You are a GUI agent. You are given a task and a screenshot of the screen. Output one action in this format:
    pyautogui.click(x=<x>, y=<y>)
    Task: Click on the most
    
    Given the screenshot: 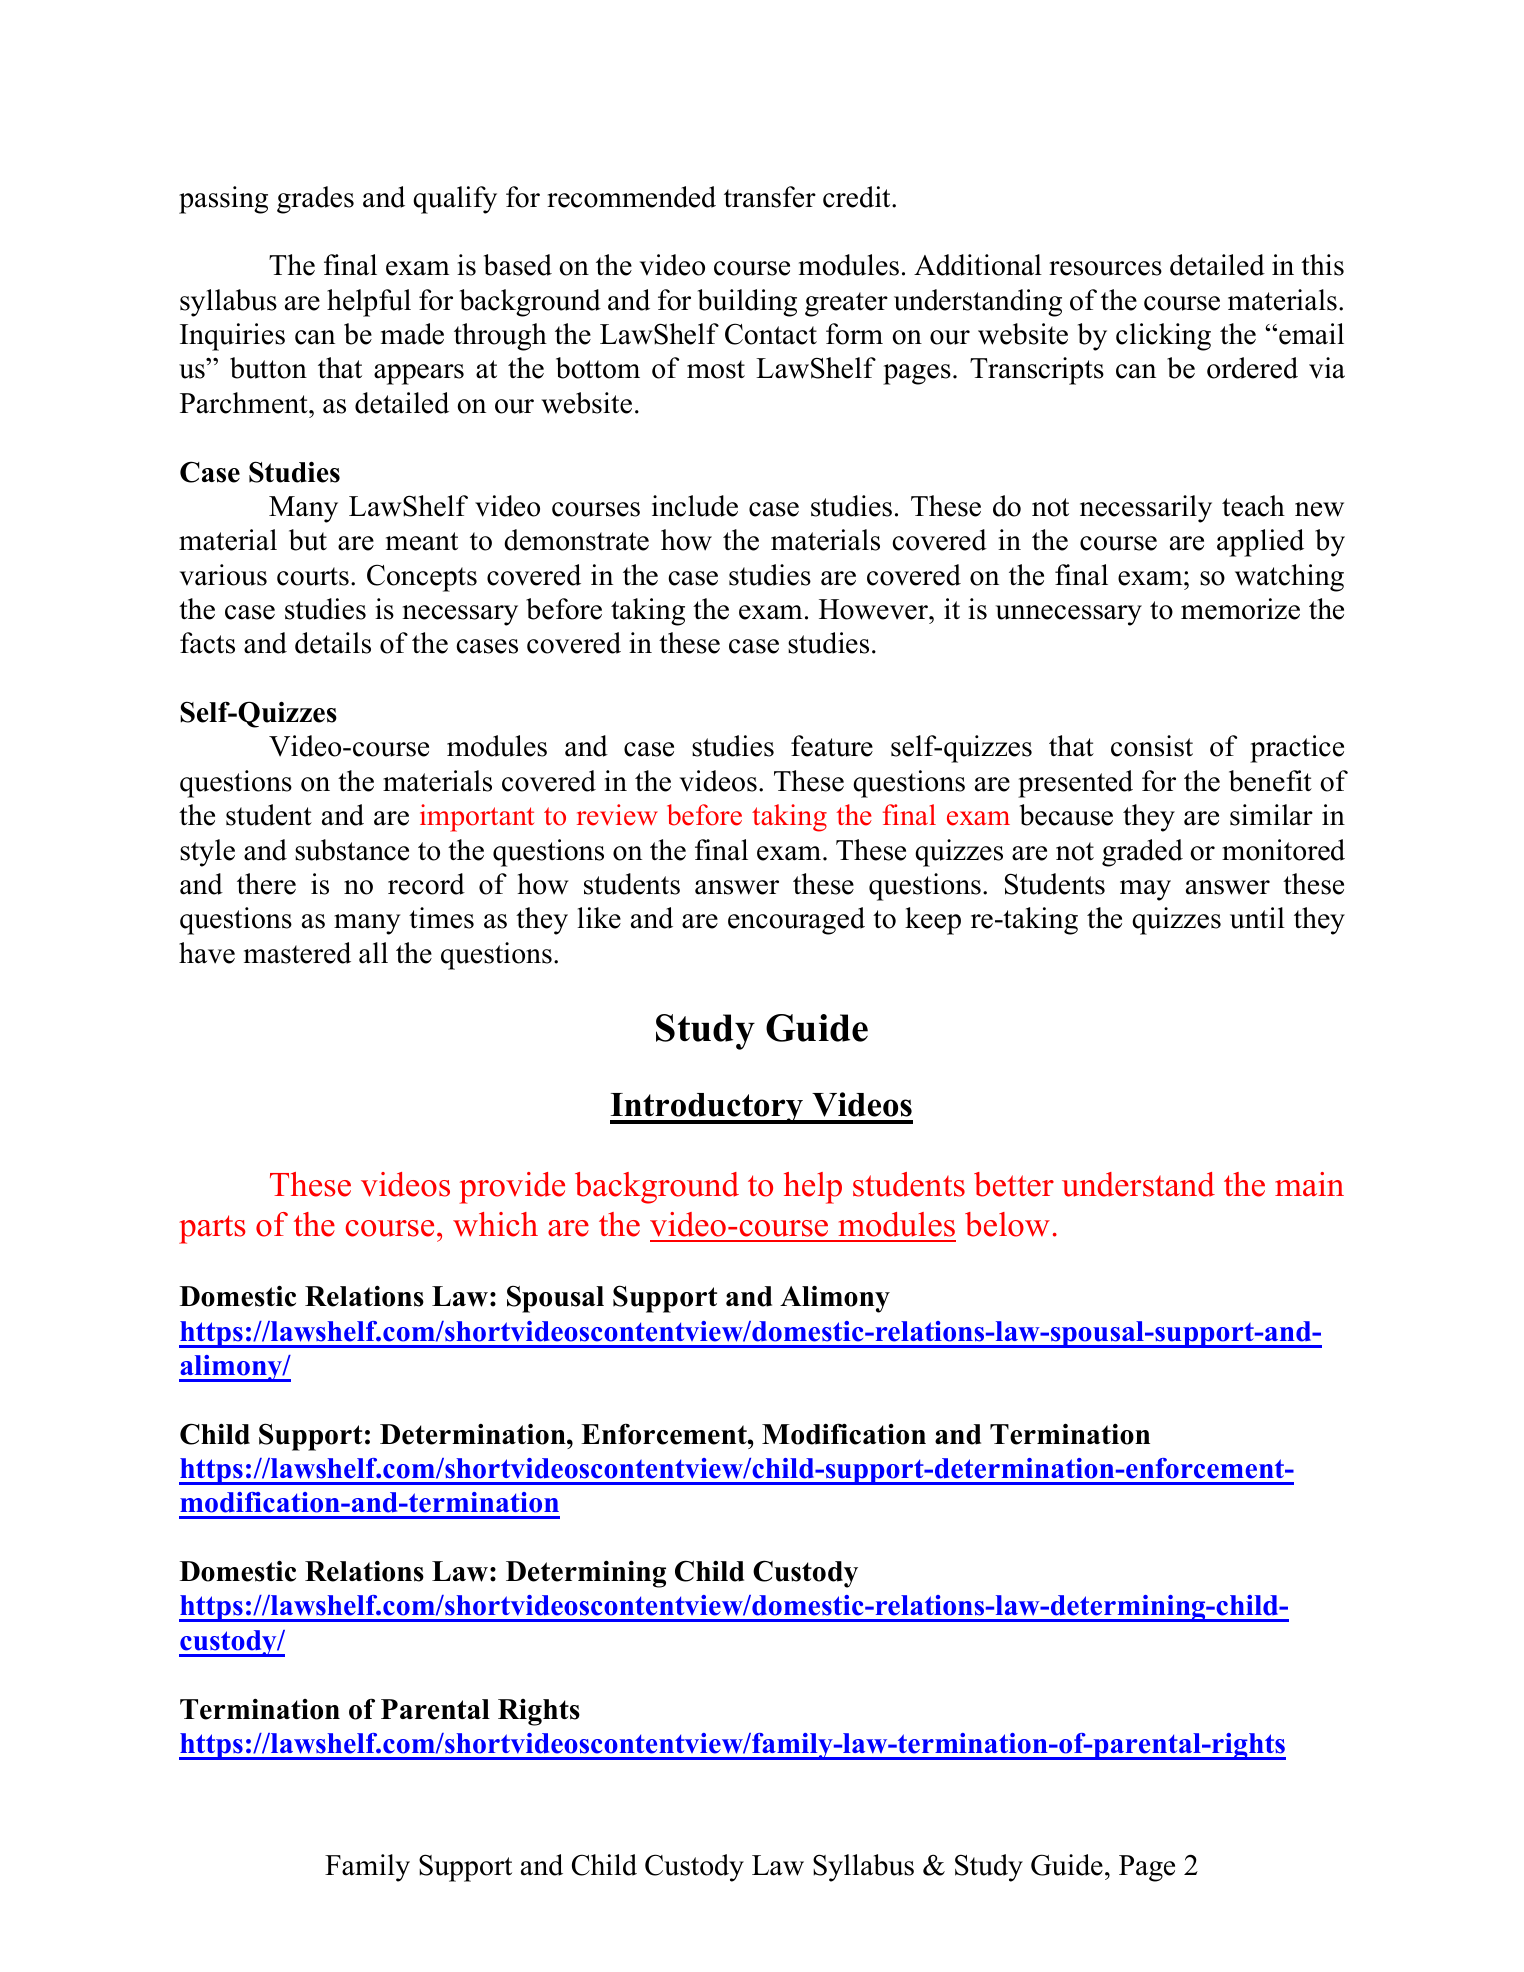 What is the action you would take?
    pyautogui.click(x=716, y=369)
